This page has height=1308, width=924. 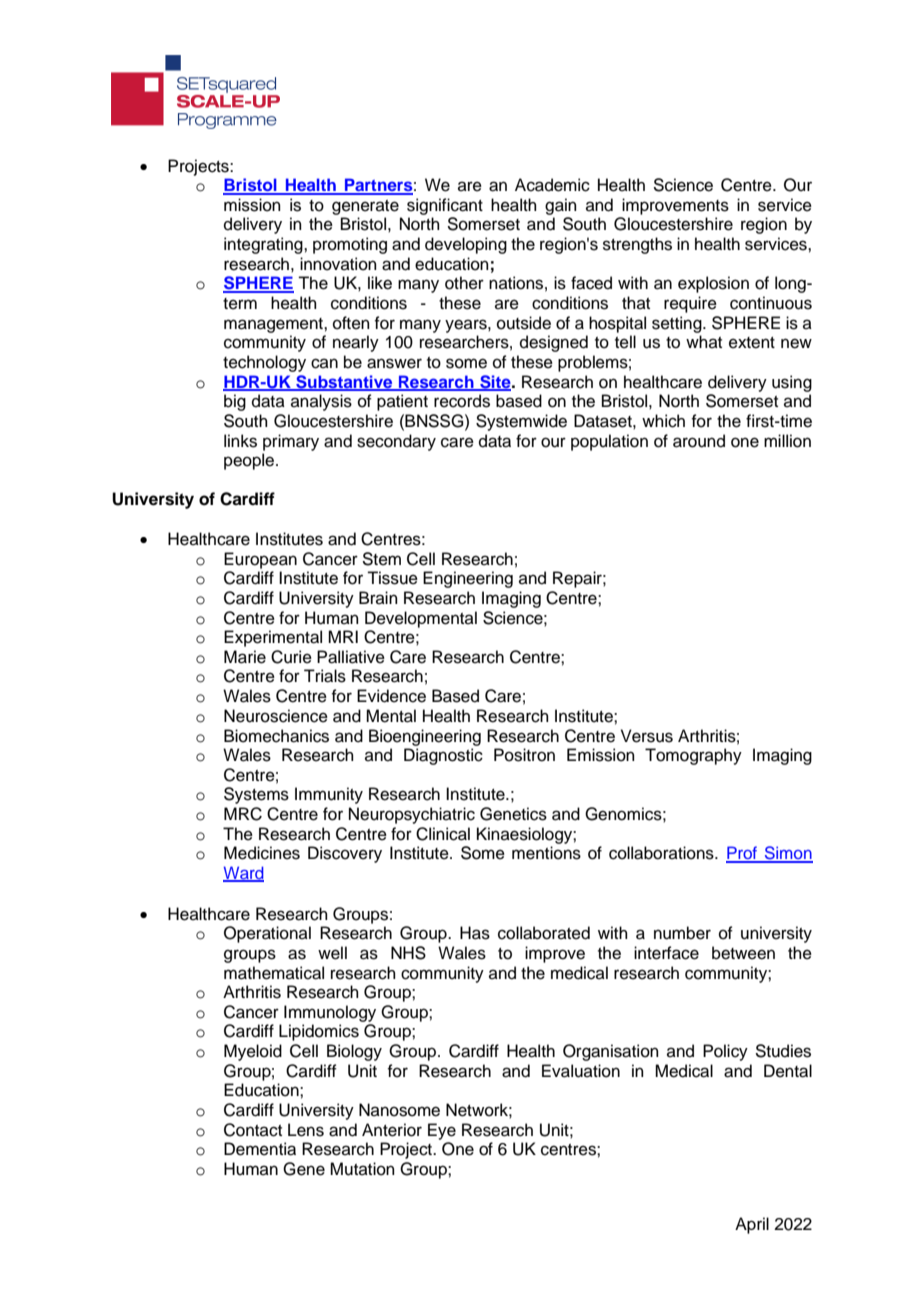 I want to click on integrating, so click(x=264, y=245).
